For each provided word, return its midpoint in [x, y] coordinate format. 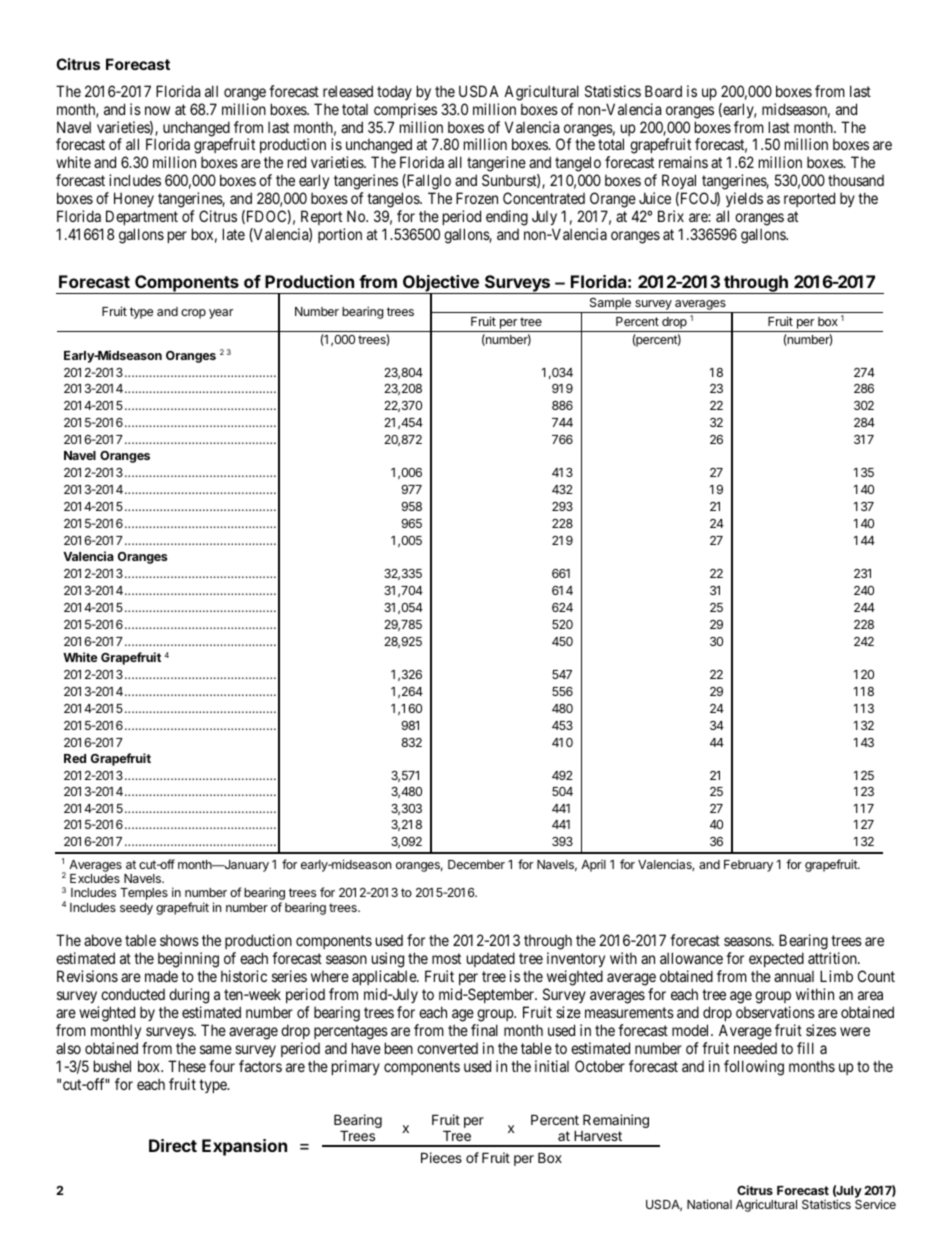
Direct [173, 1145]
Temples [144, 894]
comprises [405, 110]
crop [193, 314]
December [476, 864]
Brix [671, 216]
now [157, 110]
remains [683, 162]
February [748, 866]
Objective [441, 285]
